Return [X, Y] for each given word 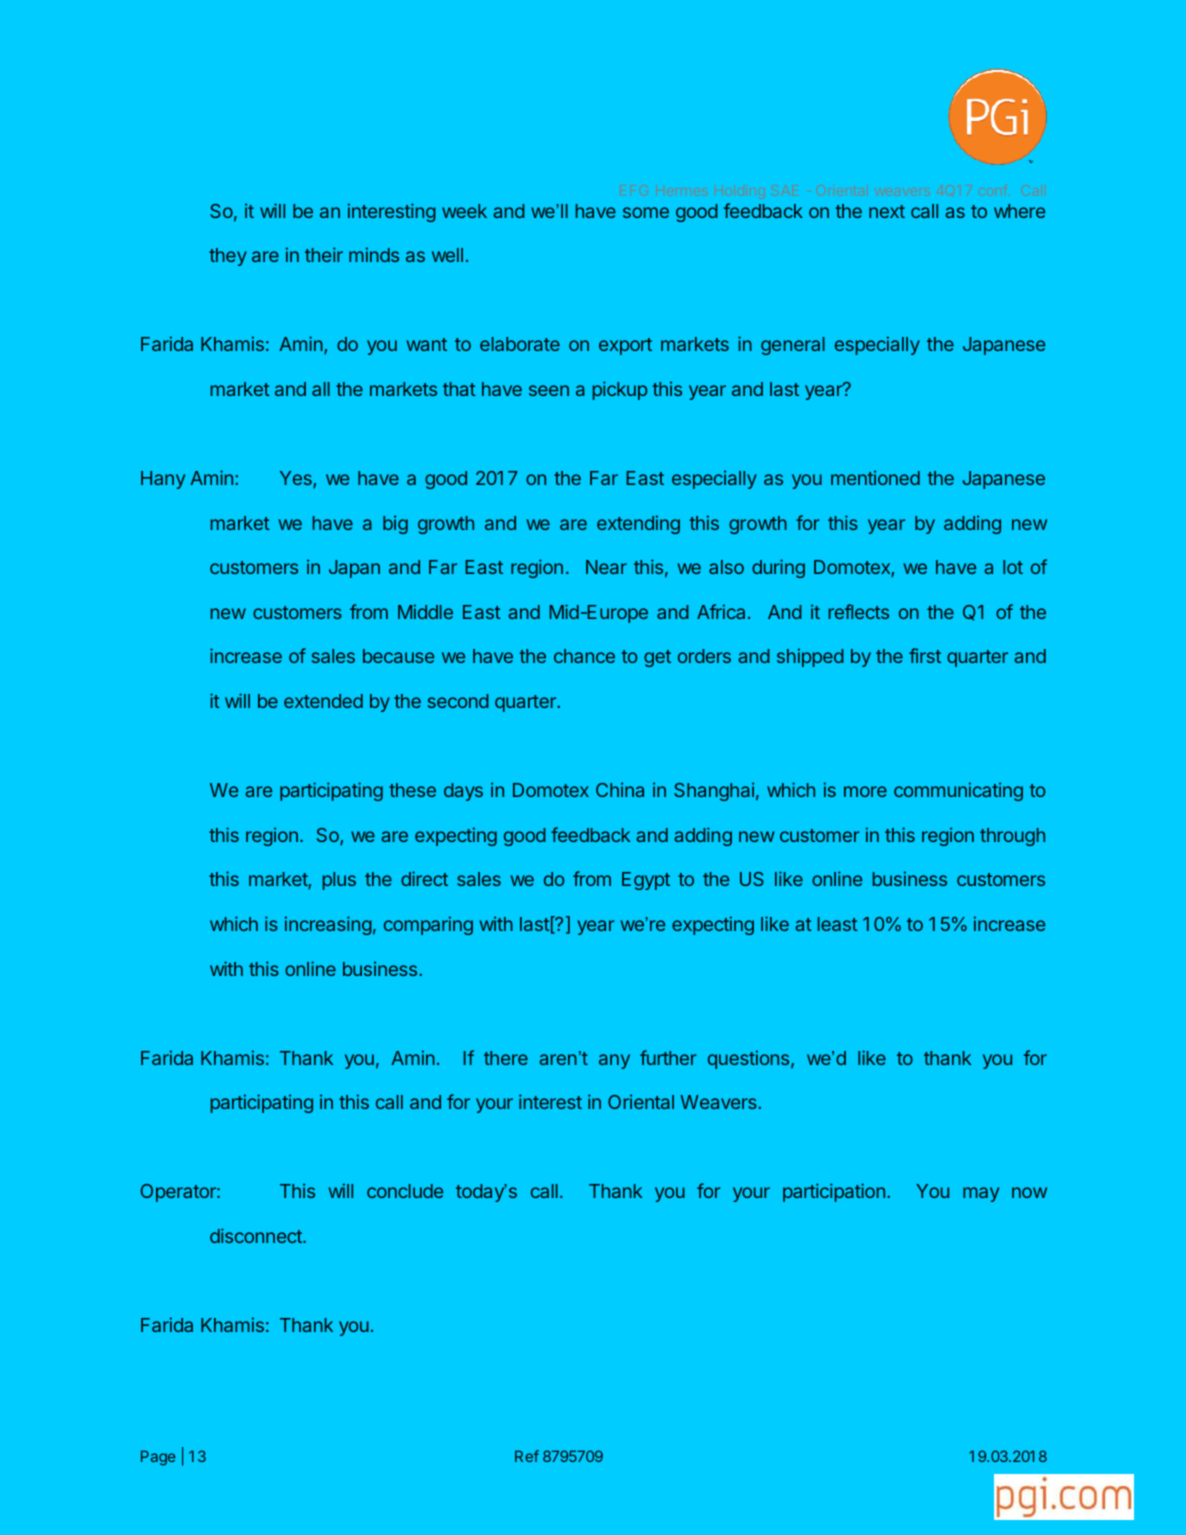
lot [1013, 567]
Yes [297, 479]
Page [158, 1457]
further [668, 1057]
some [646, 212]
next [887, 211]
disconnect [257, 1235]
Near [606, 567]
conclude [405, 1191]
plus [339, 881]
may [981, 1194]
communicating [958, 791]
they [228, 257]
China [620, 789]
